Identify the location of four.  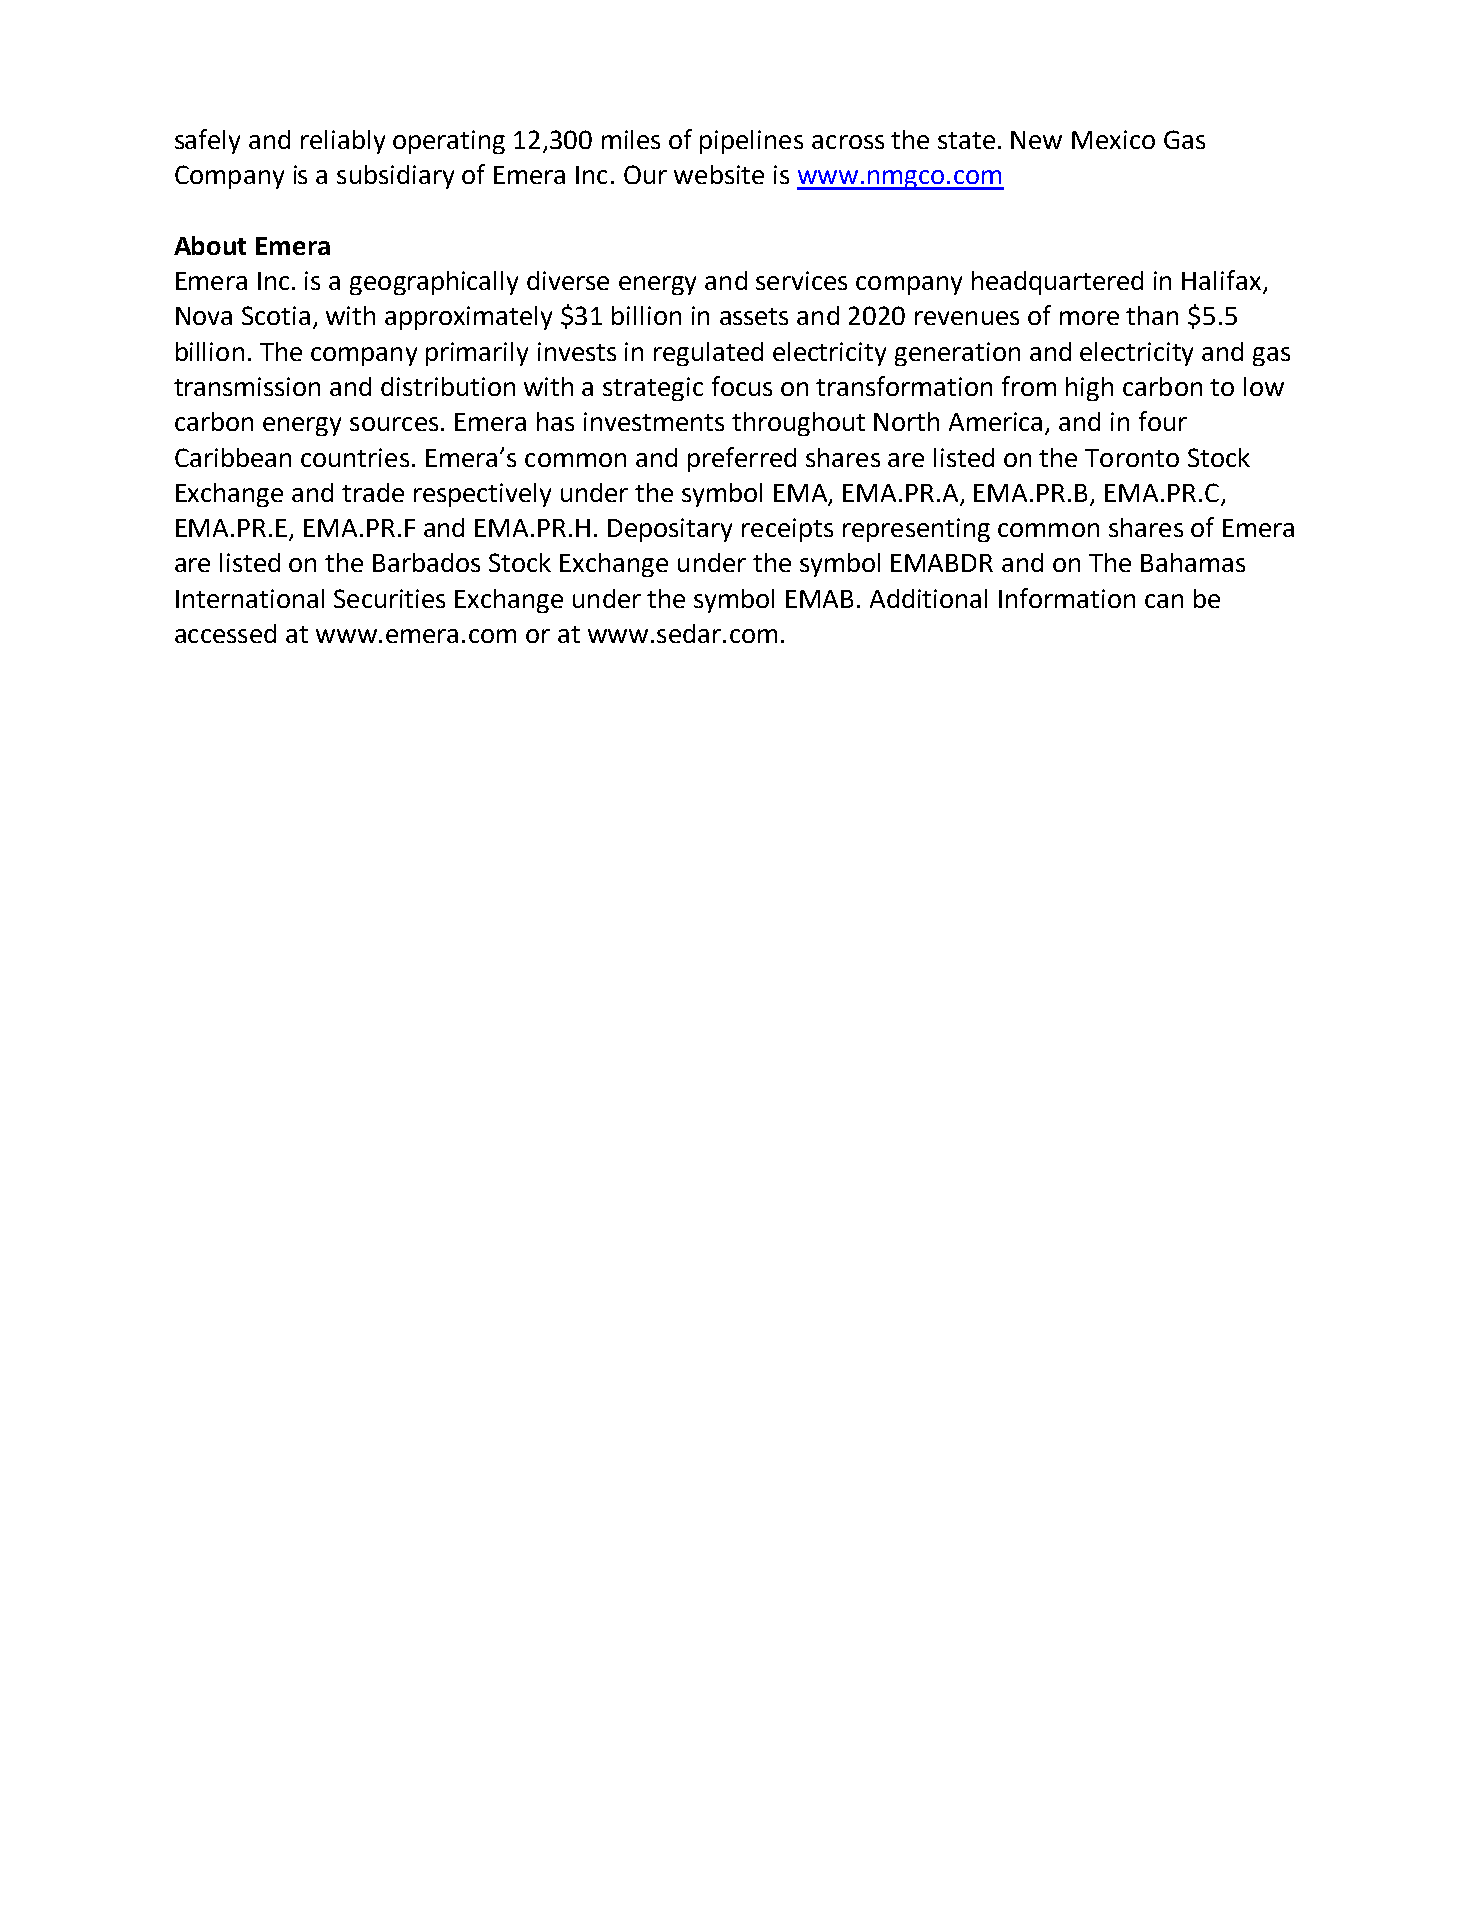
(1163, 421).
